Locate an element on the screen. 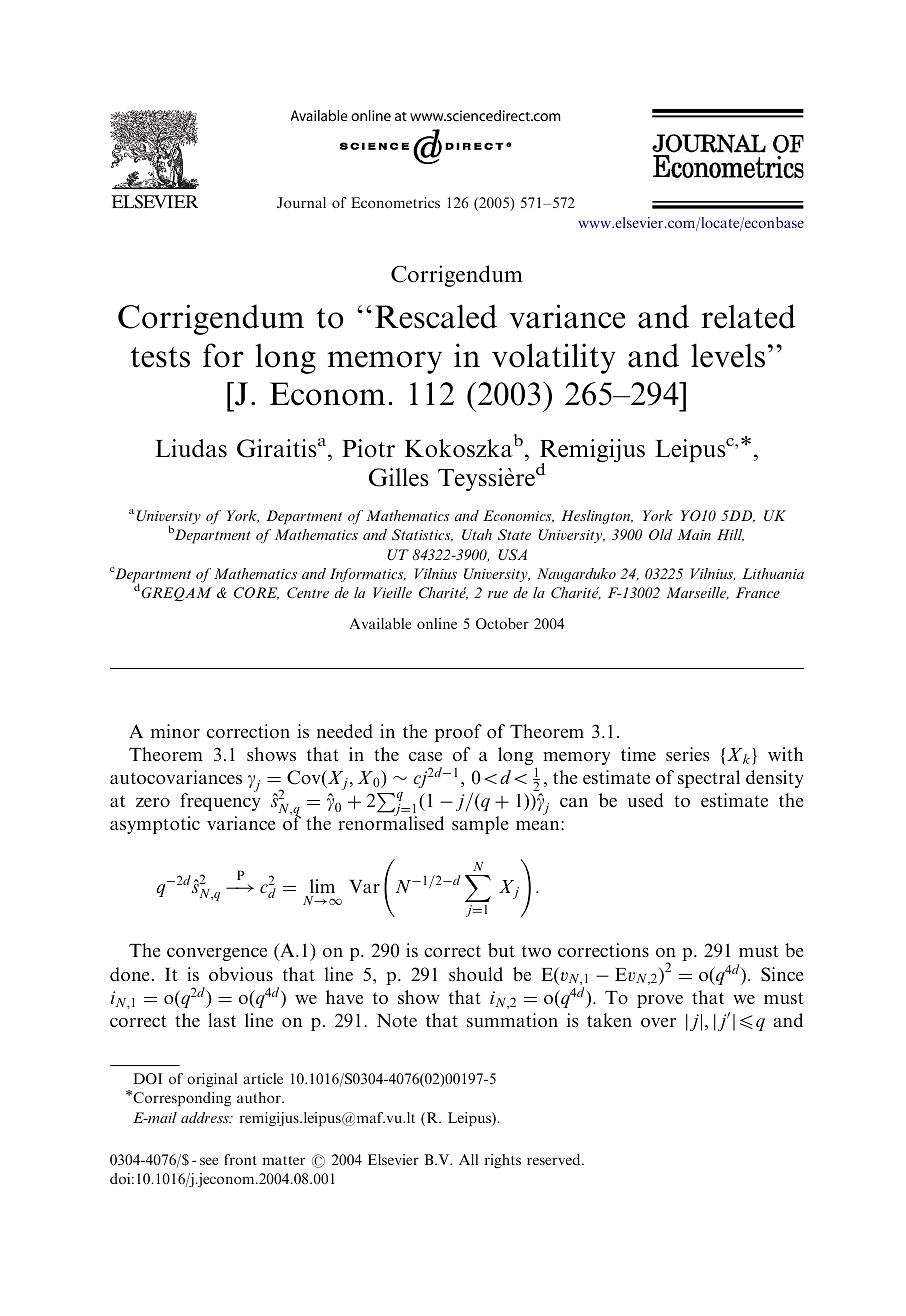 The width and height of the screenshot is (906, 1316). but is located at coordinates (501, 950).
